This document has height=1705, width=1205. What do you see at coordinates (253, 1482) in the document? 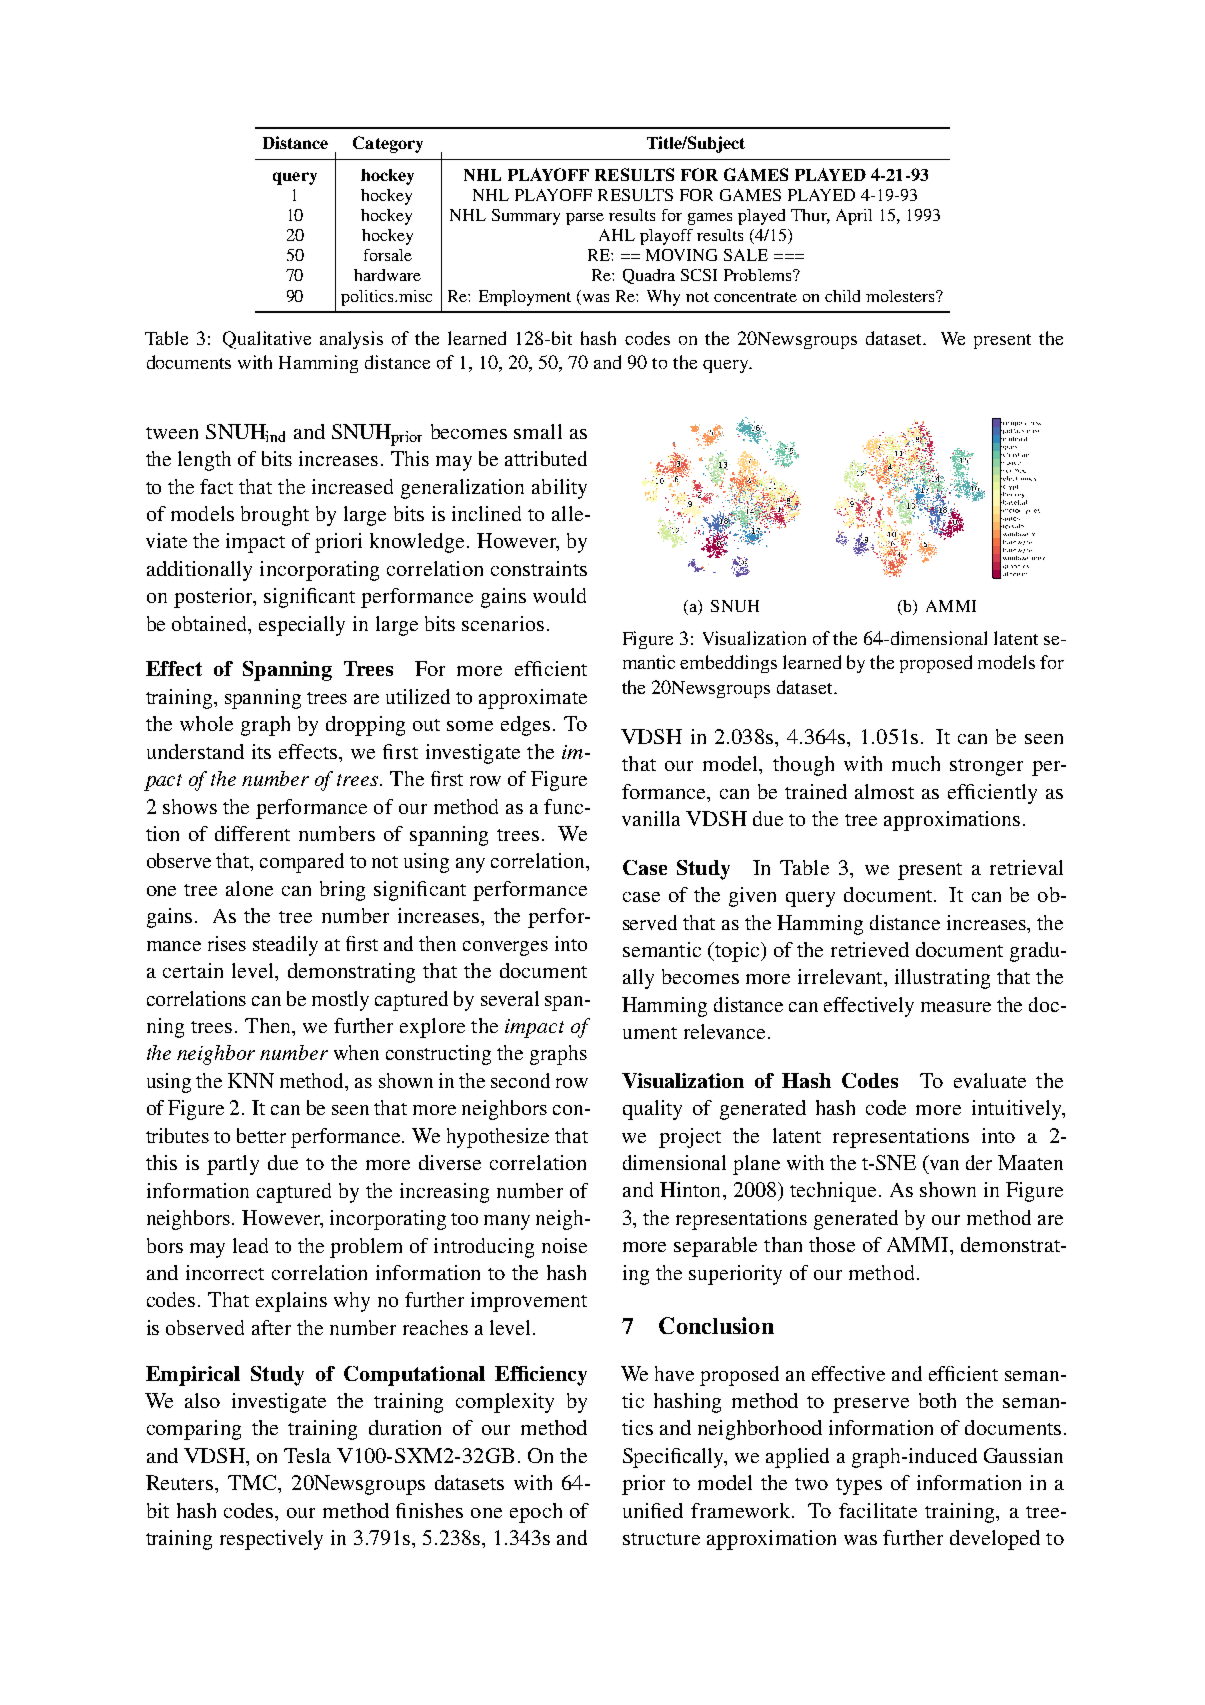
I see `TMC` at bounding box center [253, 1482].
